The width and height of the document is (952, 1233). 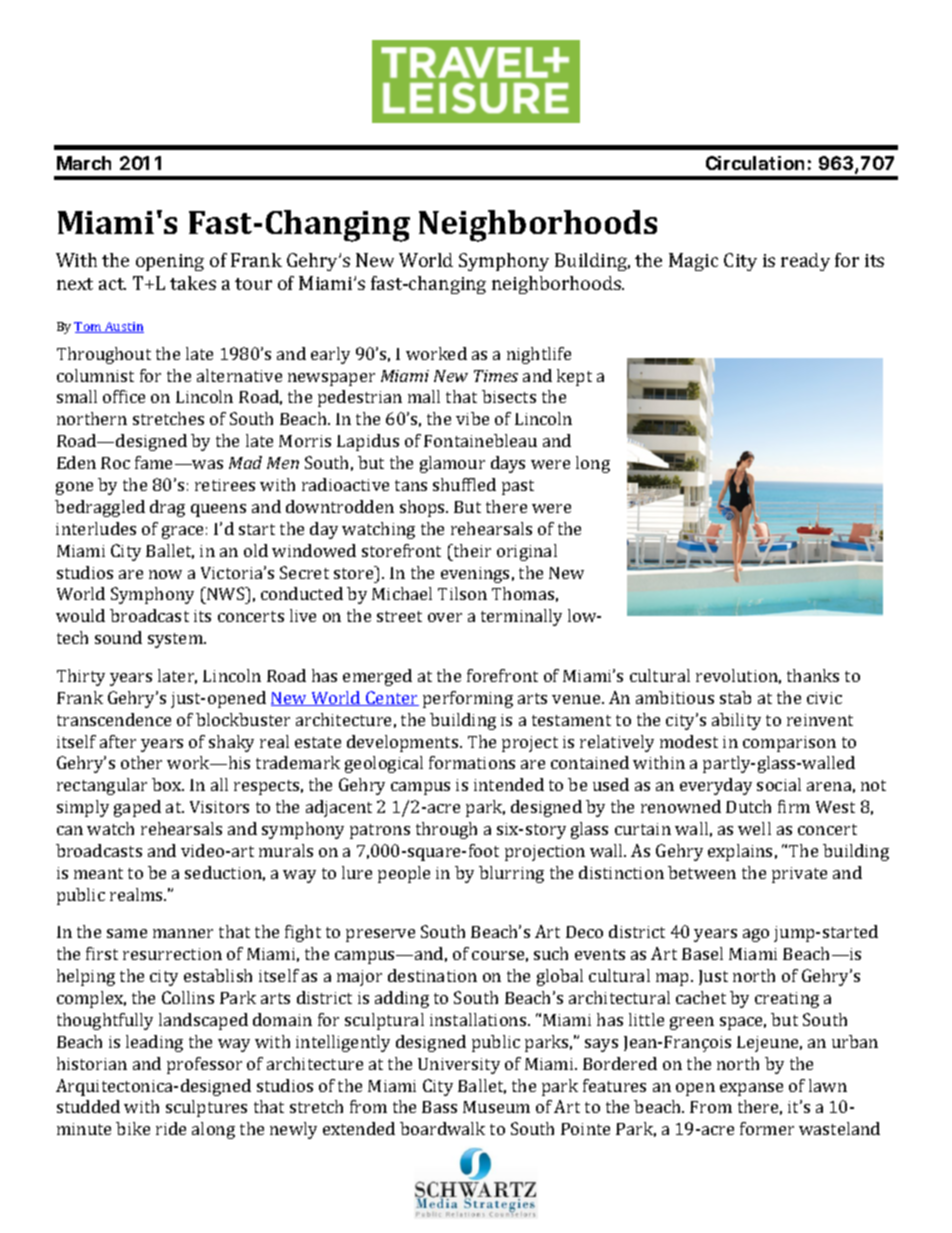 I want to click on kept, so click(x=574, y=377).
